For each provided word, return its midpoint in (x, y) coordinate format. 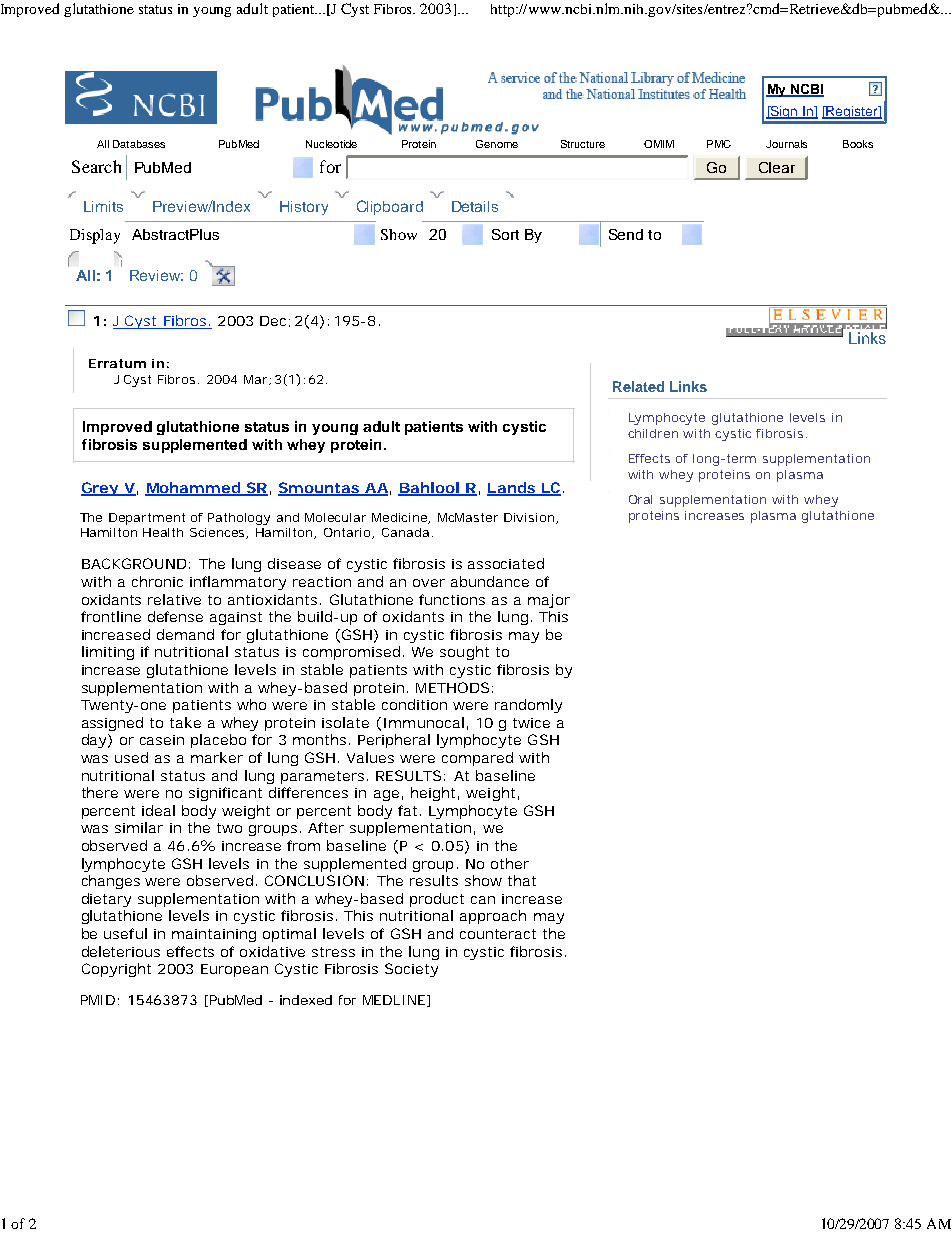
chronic (157, 581)
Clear (777, 167)
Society (411, 970)
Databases (139, 144)
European (234, 970)
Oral (640, 499)
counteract (498, 934)
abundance (490, 581)
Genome (497, 144)
